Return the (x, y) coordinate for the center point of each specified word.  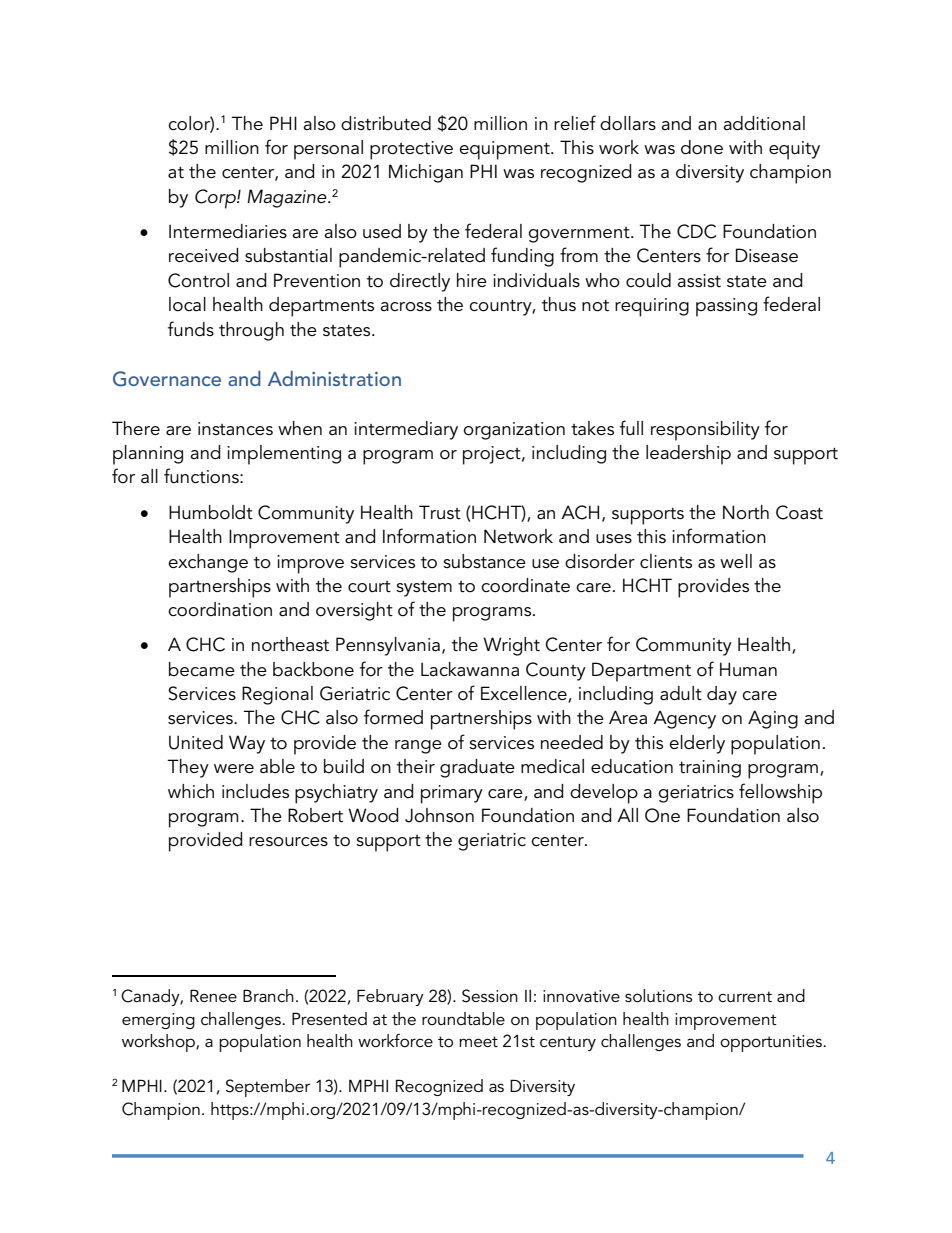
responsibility (705, 431)
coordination (220, 609)
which (191, 791)
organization (514, 431)
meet (478, 1041)
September (268, 1088)
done (702, 147)
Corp (216, 199)
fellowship (780, 793)
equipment (505, 150)
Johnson (439, 815)
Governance (167, 379)
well (736, 561)
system (424, 588)
